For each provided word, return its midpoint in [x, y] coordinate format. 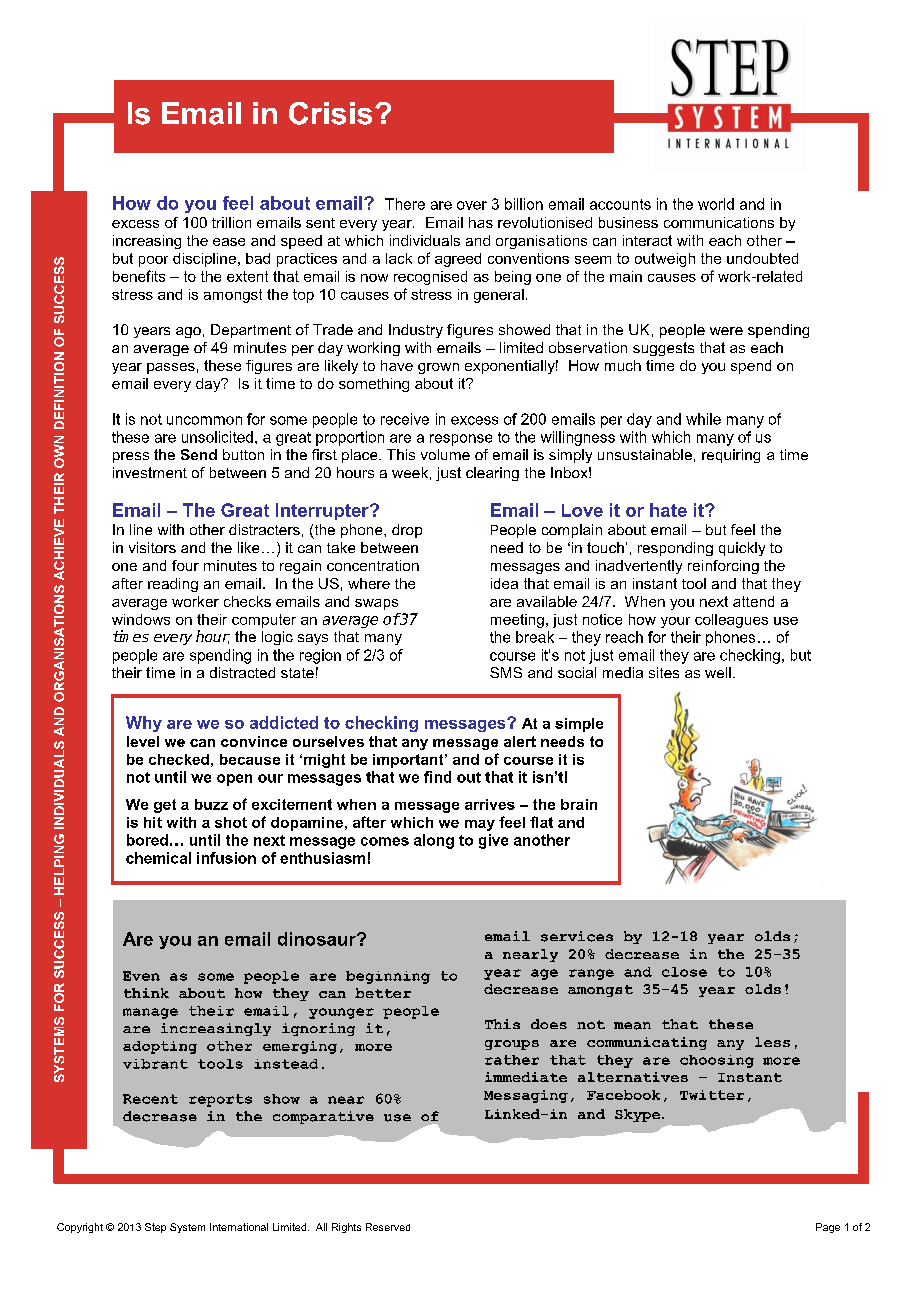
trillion [231, 222]
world [716, 204]
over [472, 205]
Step [155, 1228]
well [718, 672]
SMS [506, 672]
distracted [242, 672]
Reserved [388, 1227]
